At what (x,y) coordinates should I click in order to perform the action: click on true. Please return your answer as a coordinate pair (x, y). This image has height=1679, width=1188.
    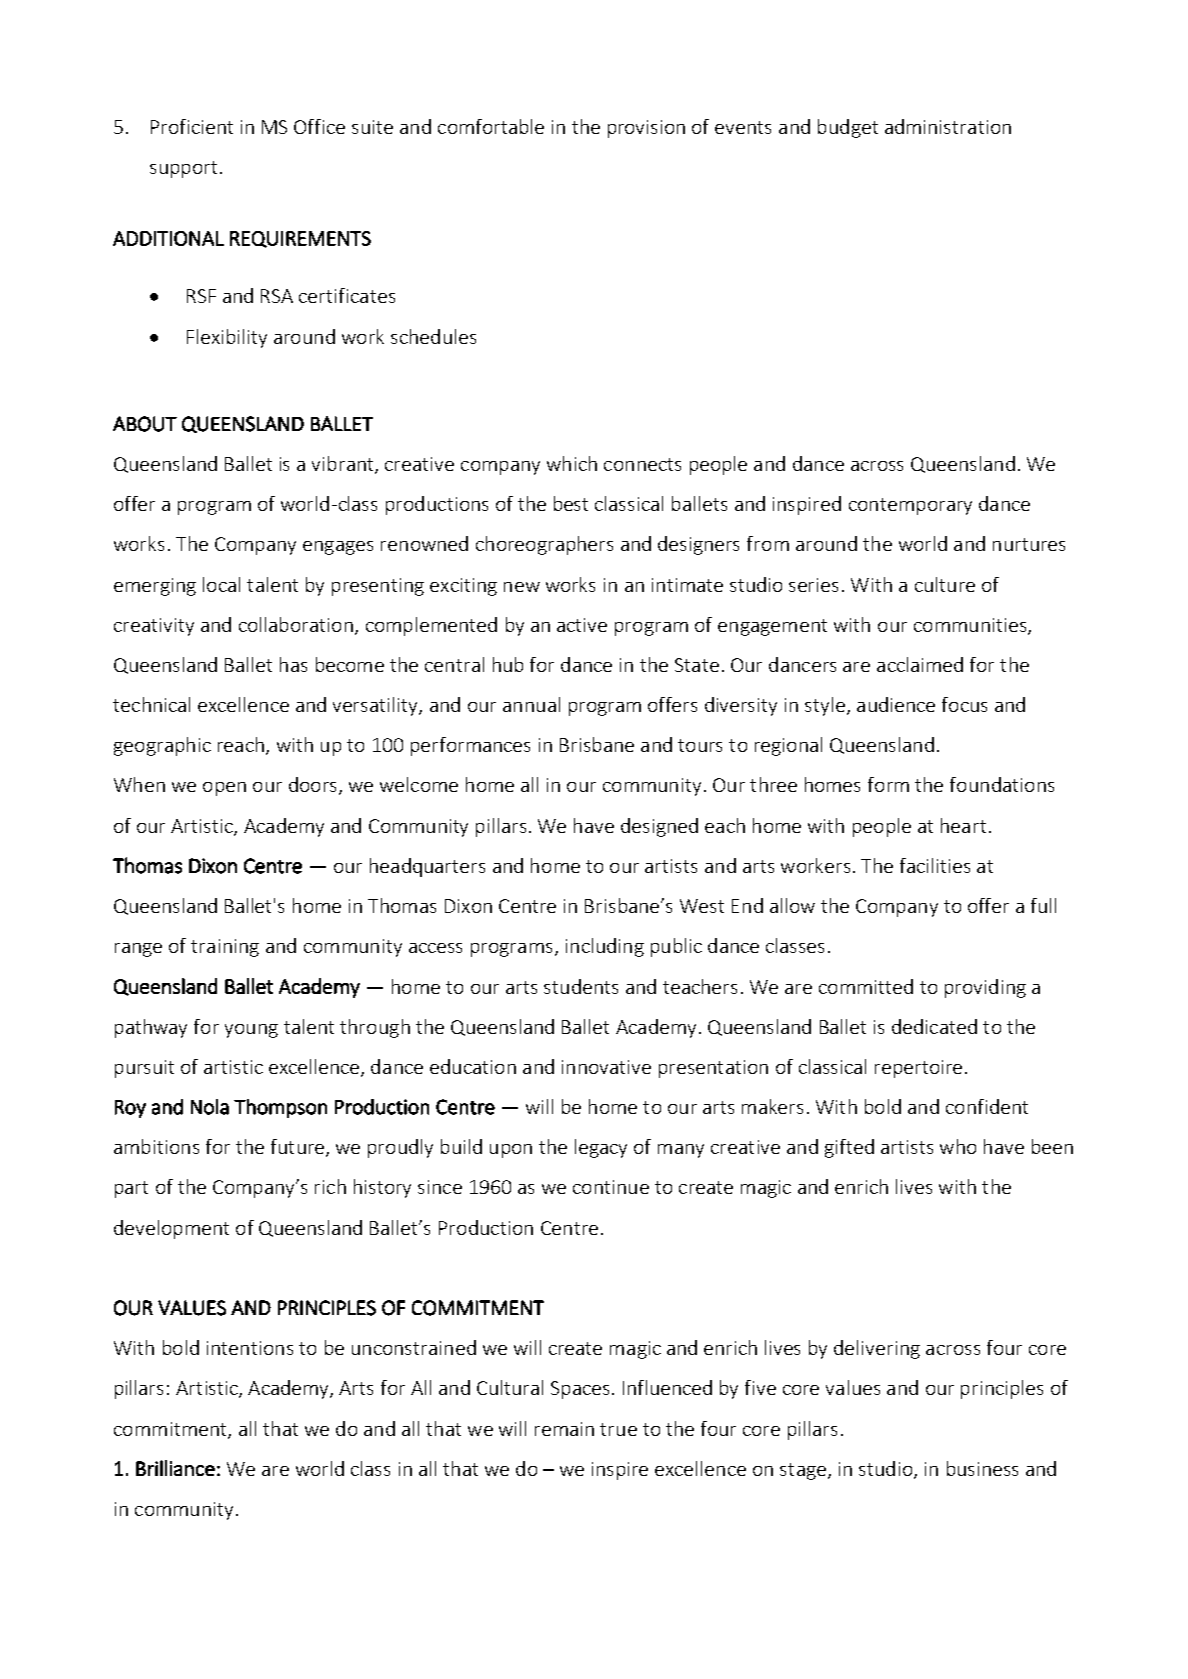
    Looking at the image, I should click on (618, 1429).
